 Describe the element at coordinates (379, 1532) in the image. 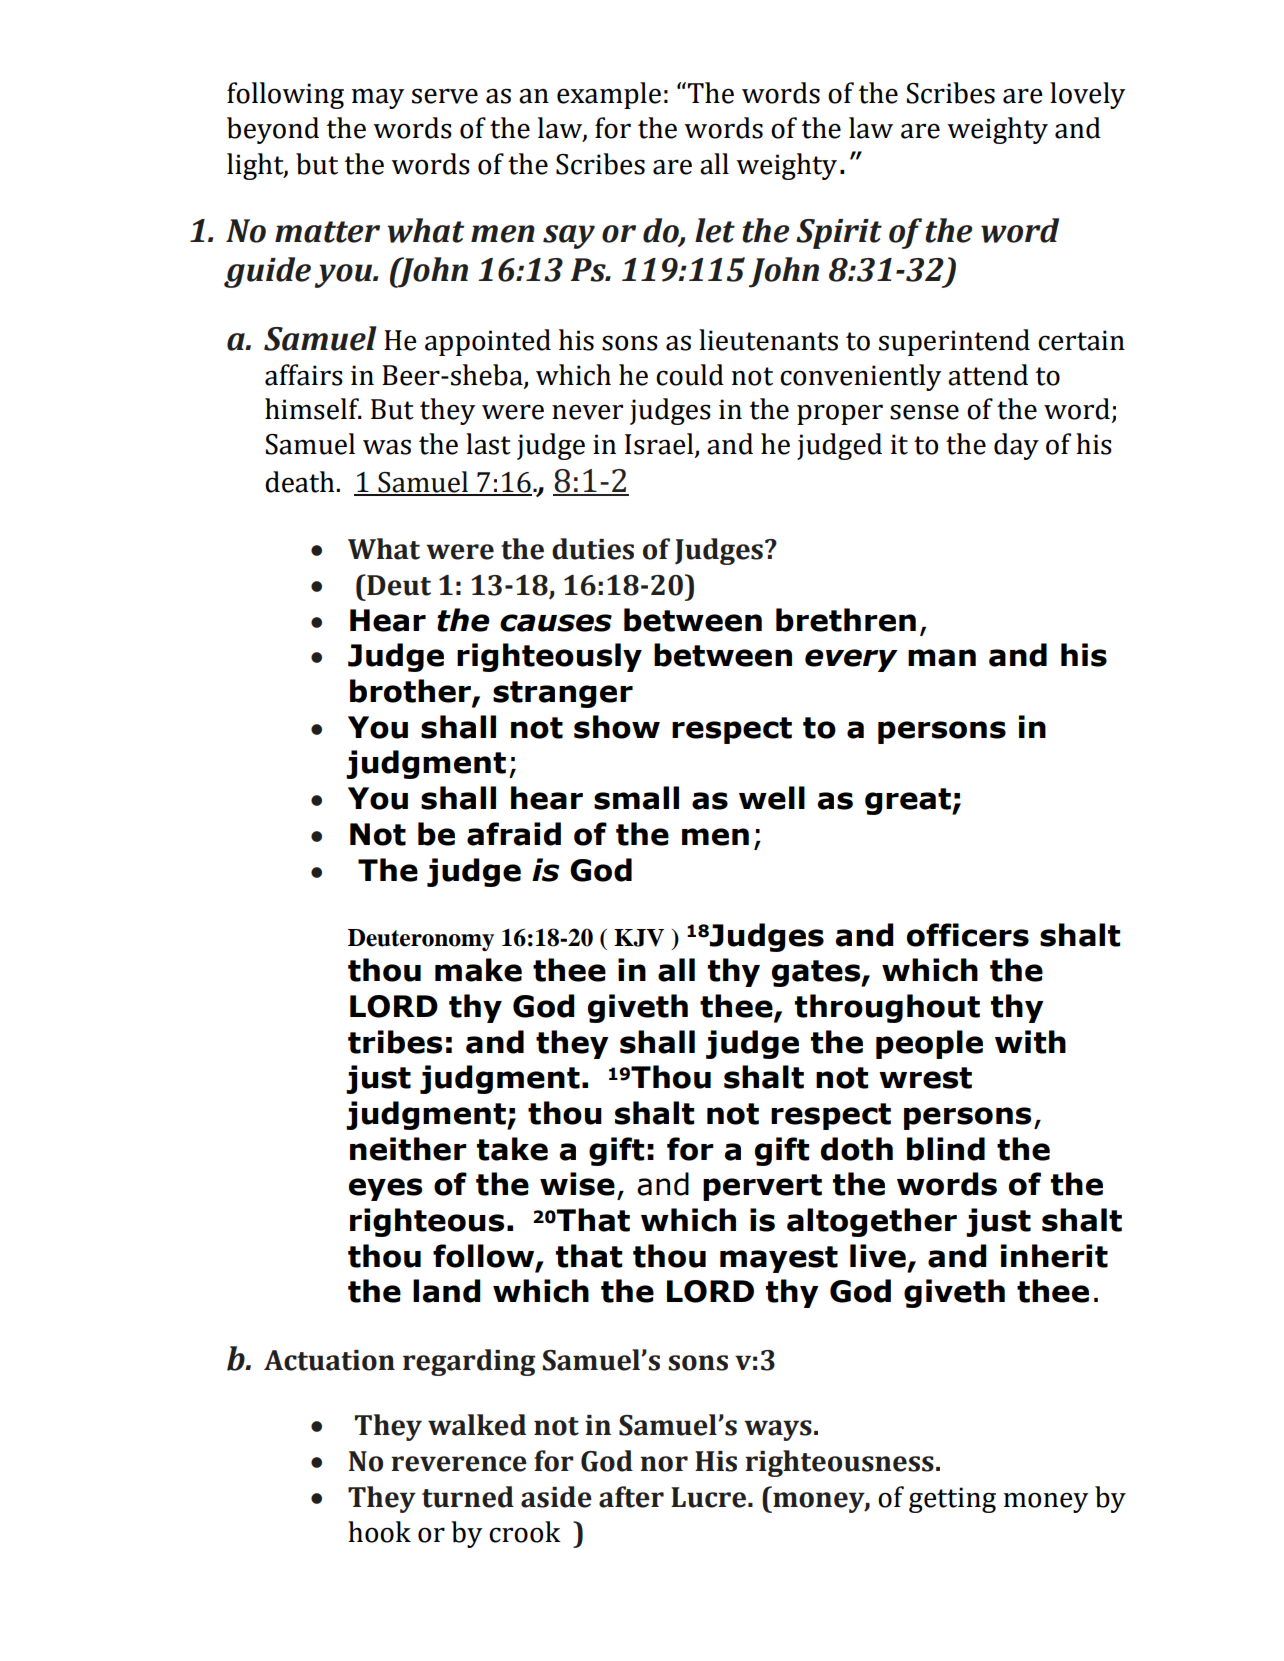

I see `hook` at that location.
